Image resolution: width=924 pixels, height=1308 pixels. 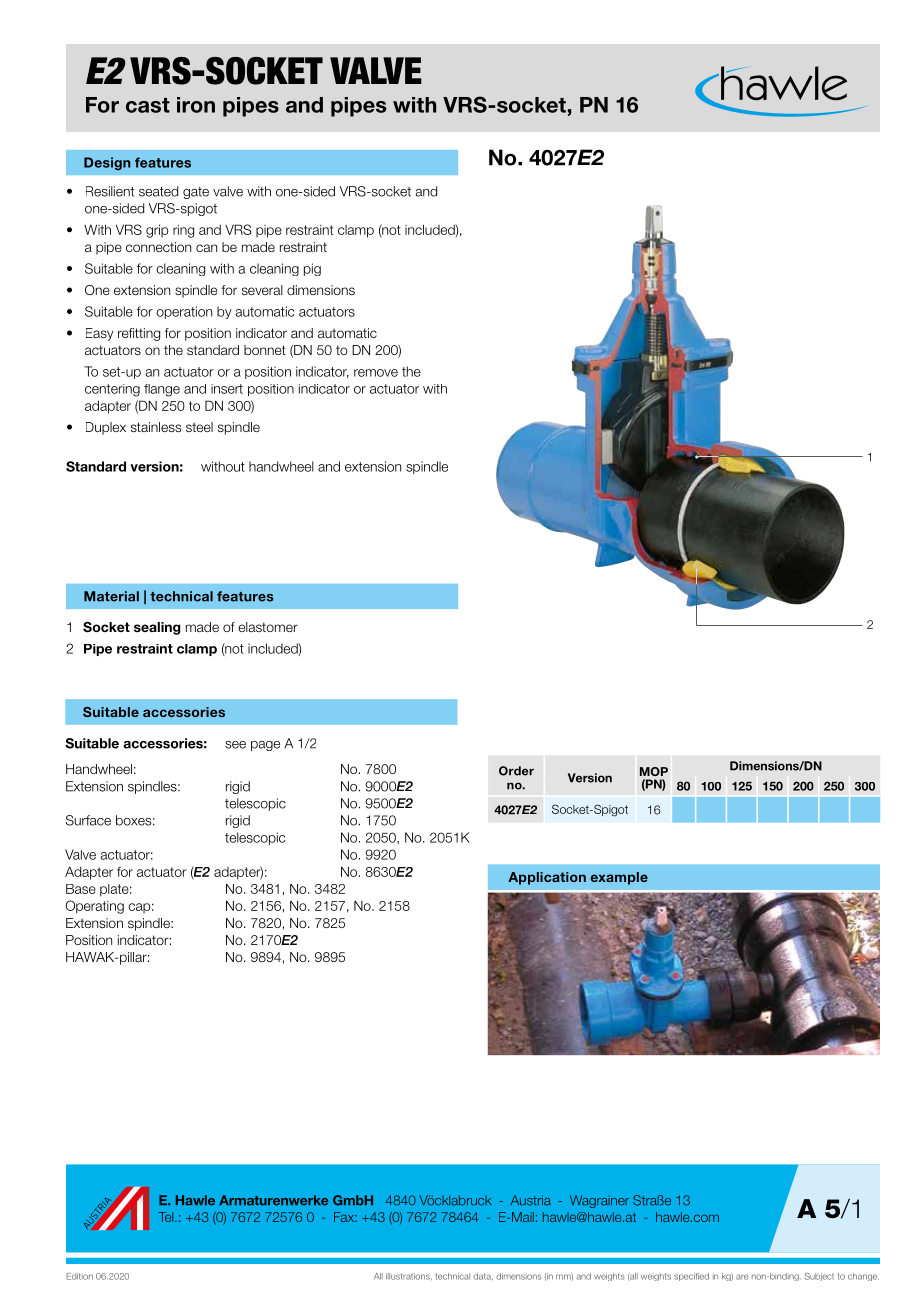 I want to click on are, so click(x=742, y=1277).
